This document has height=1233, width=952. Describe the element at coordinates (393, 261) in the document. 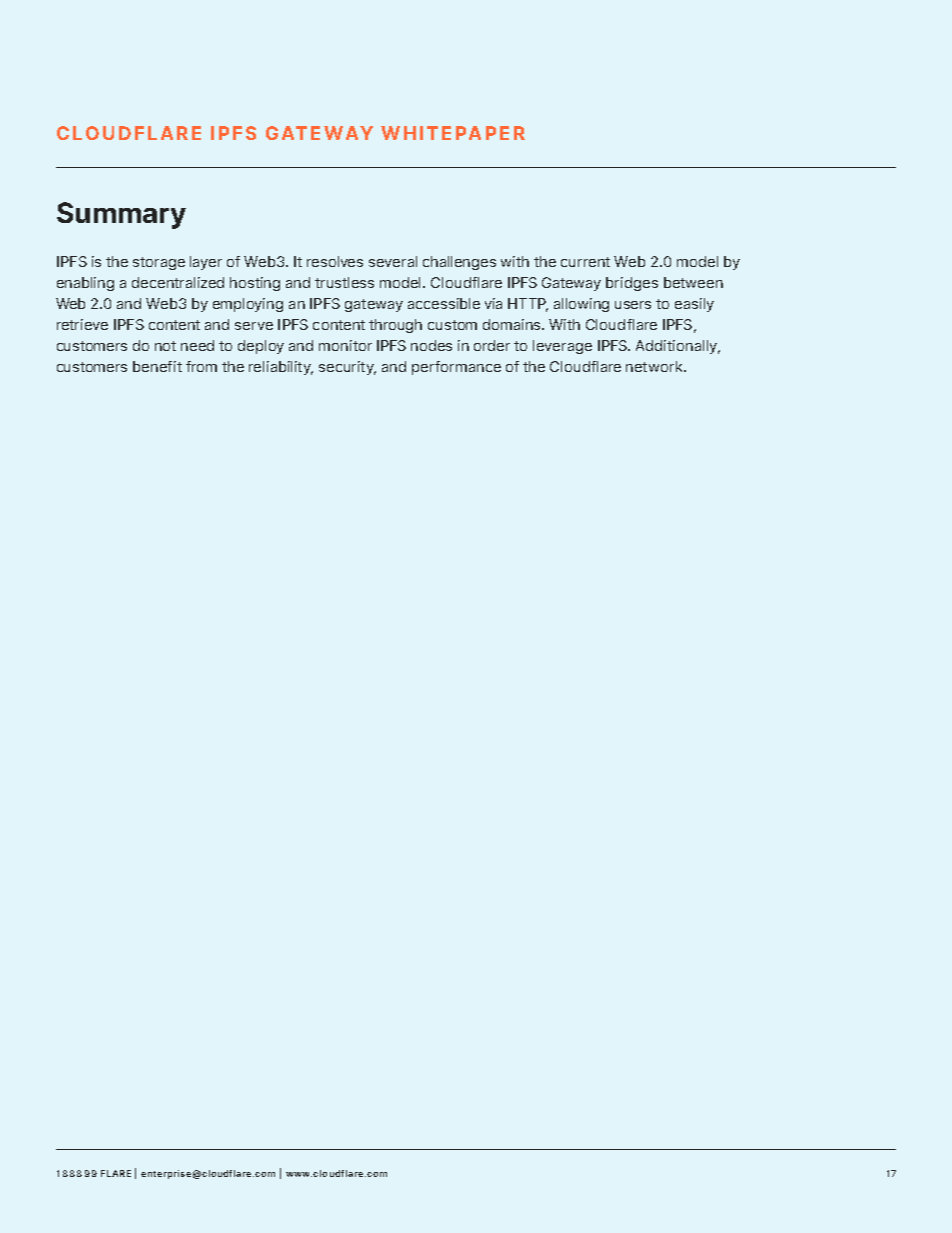

I see `several` at that location.
